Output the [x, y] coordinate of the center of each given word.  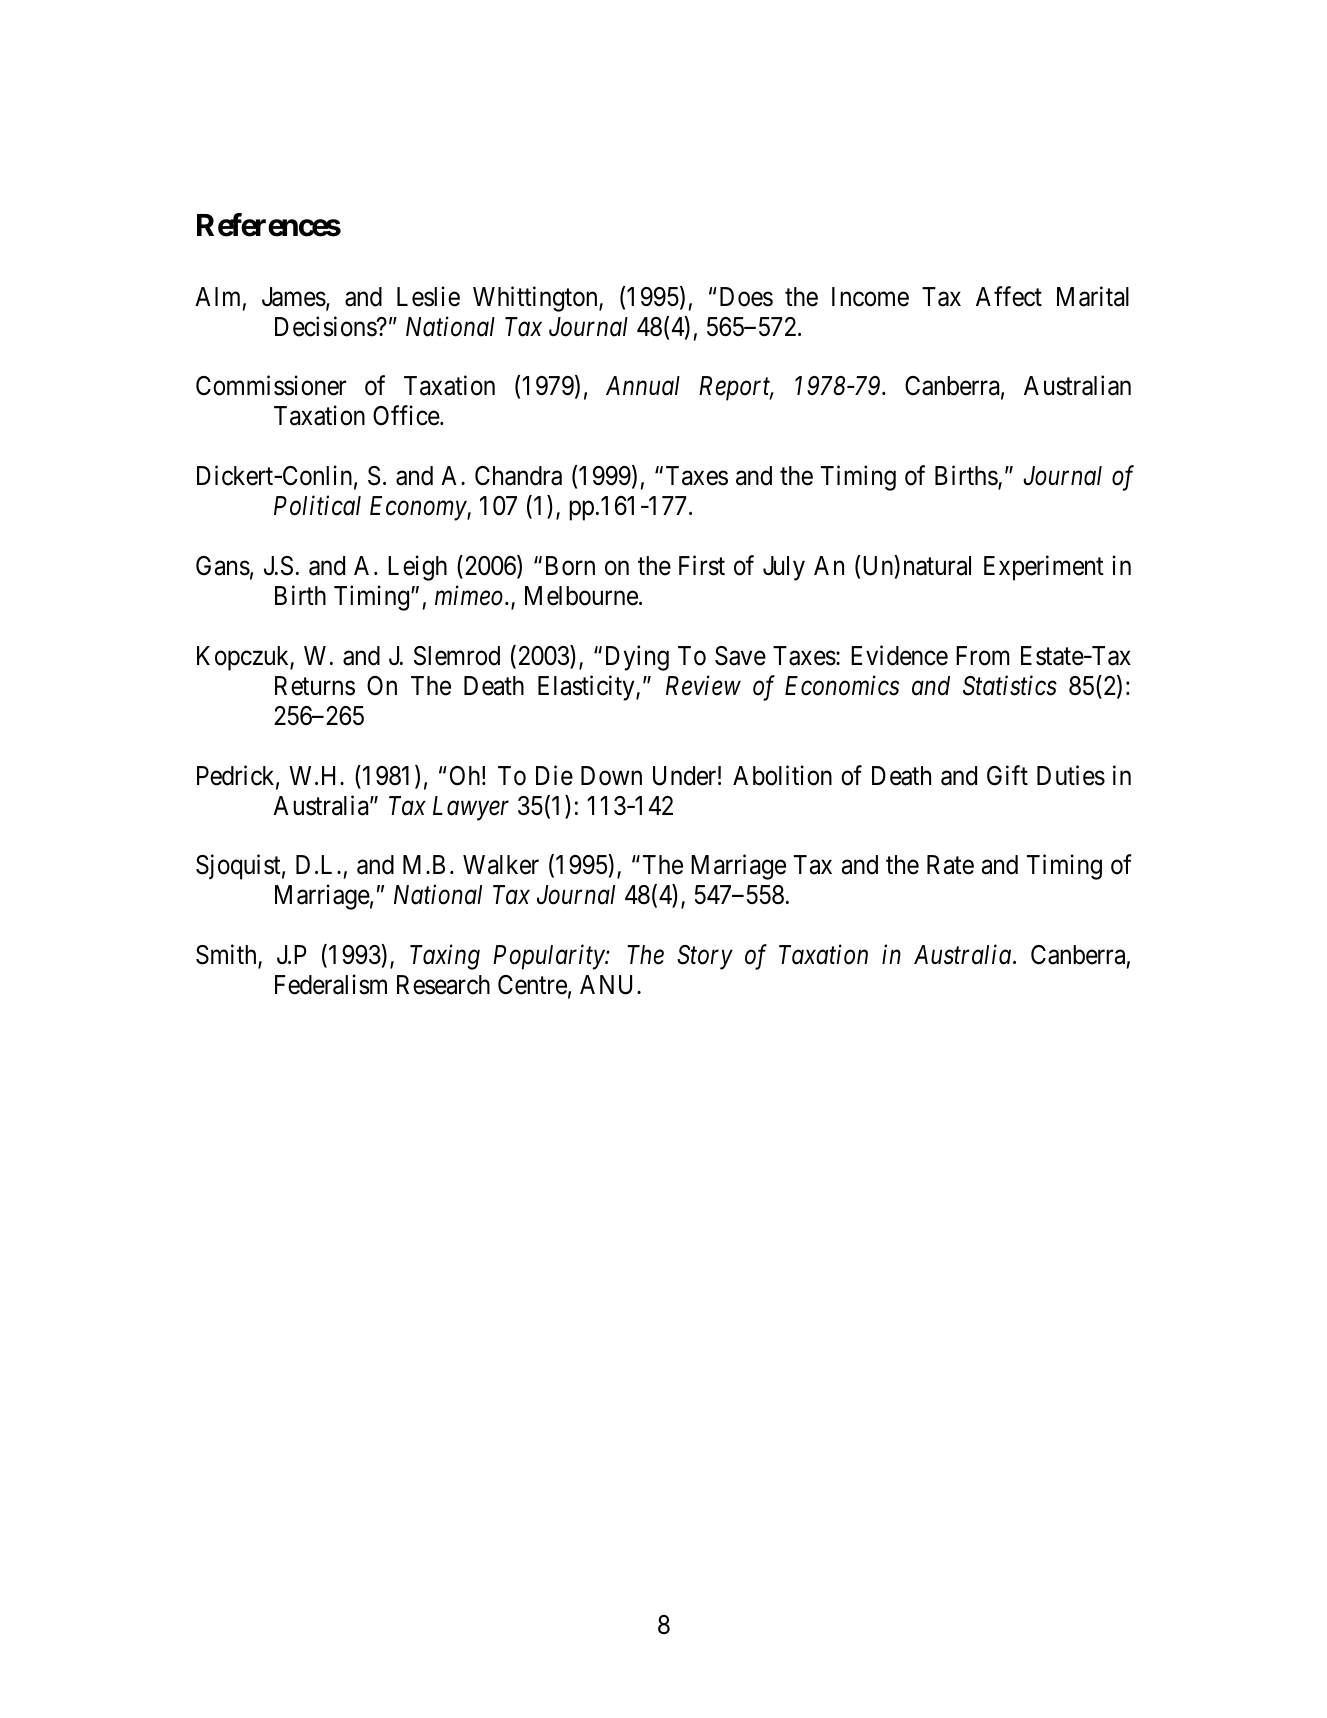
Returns [315, 686]
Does [746, 297]
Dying [637, 658]
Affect [1009, 296]
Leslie [428, 296]
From [983, 656]
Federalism [331, 984]
